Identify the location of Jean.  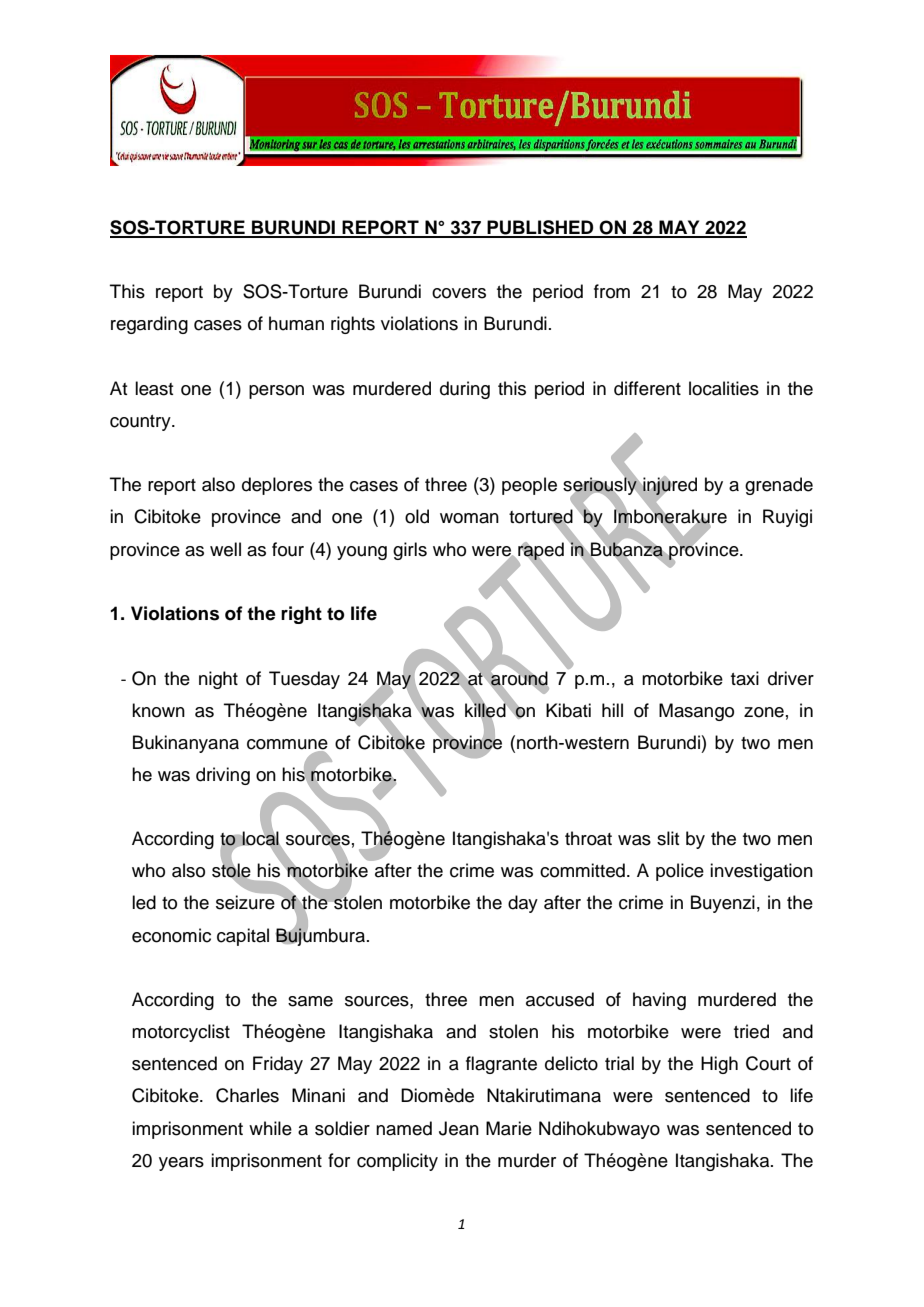
(459, 1128).
